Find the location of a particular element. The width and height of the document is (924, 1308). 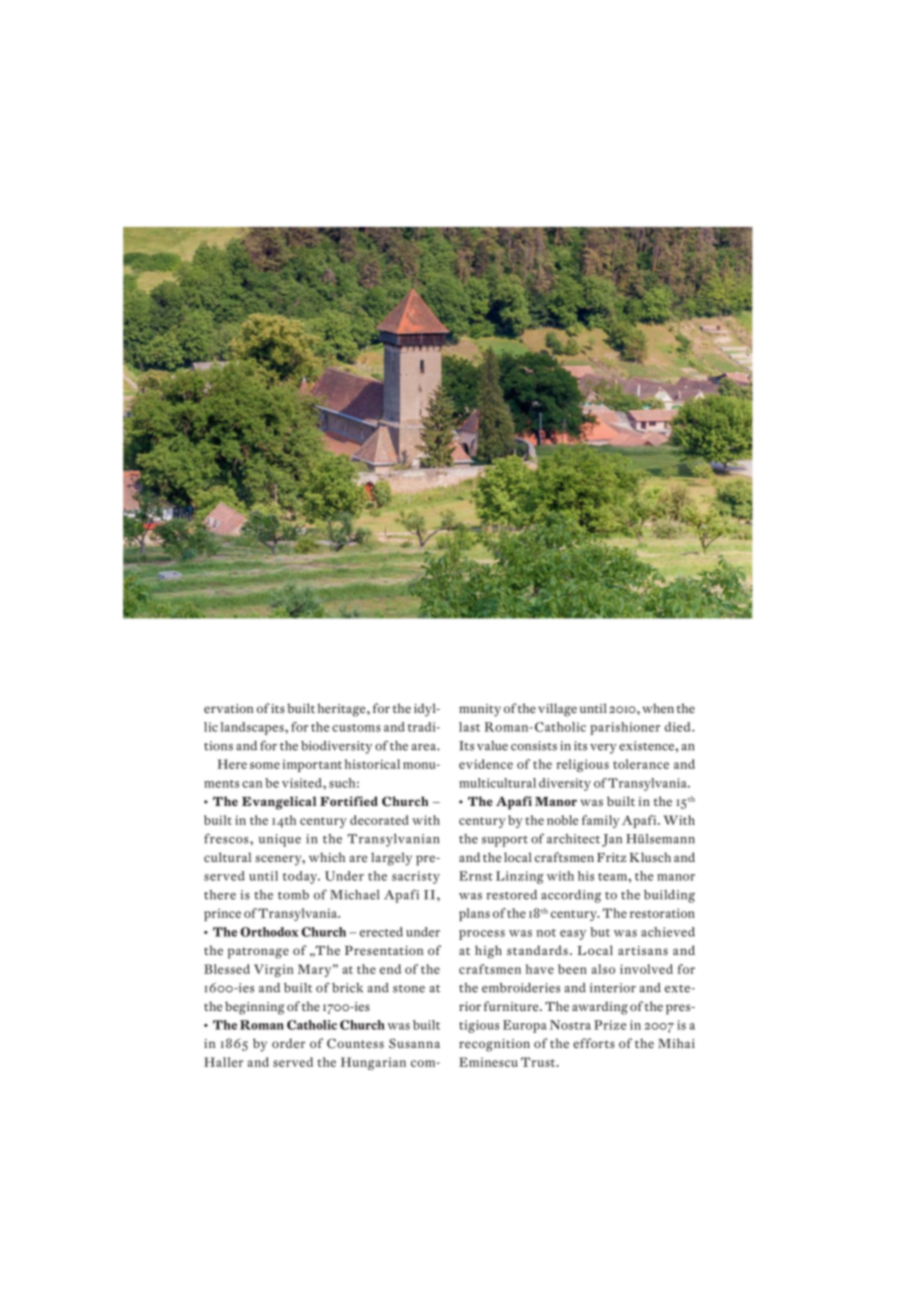

artisans is located at coordinates (643, 950).
